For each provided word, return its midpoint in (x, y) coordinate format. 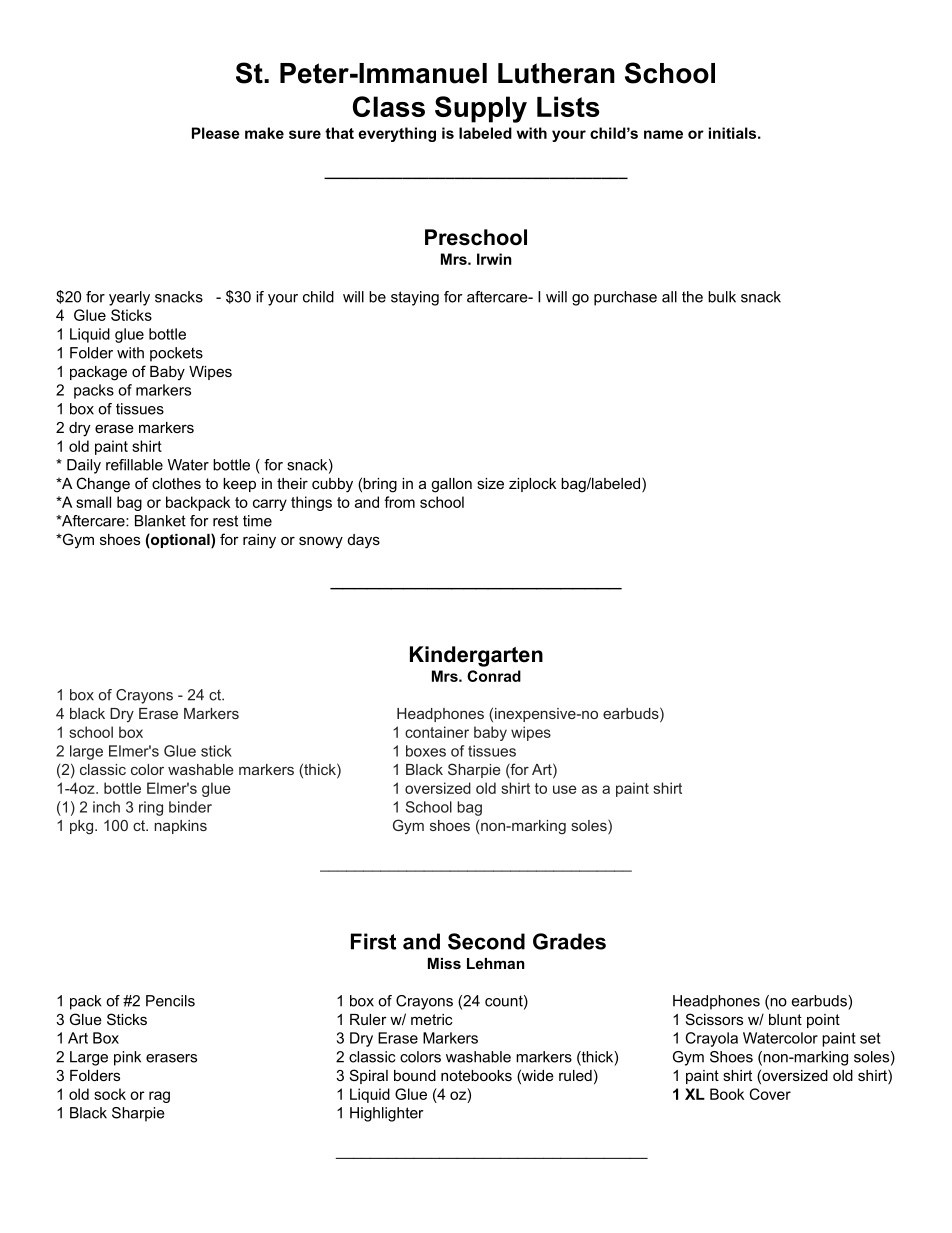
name (663, 134)
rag (159, 1097)
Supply (481, 109)
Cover (770, 1094)
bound (415, 1075)
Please (216, 133)
